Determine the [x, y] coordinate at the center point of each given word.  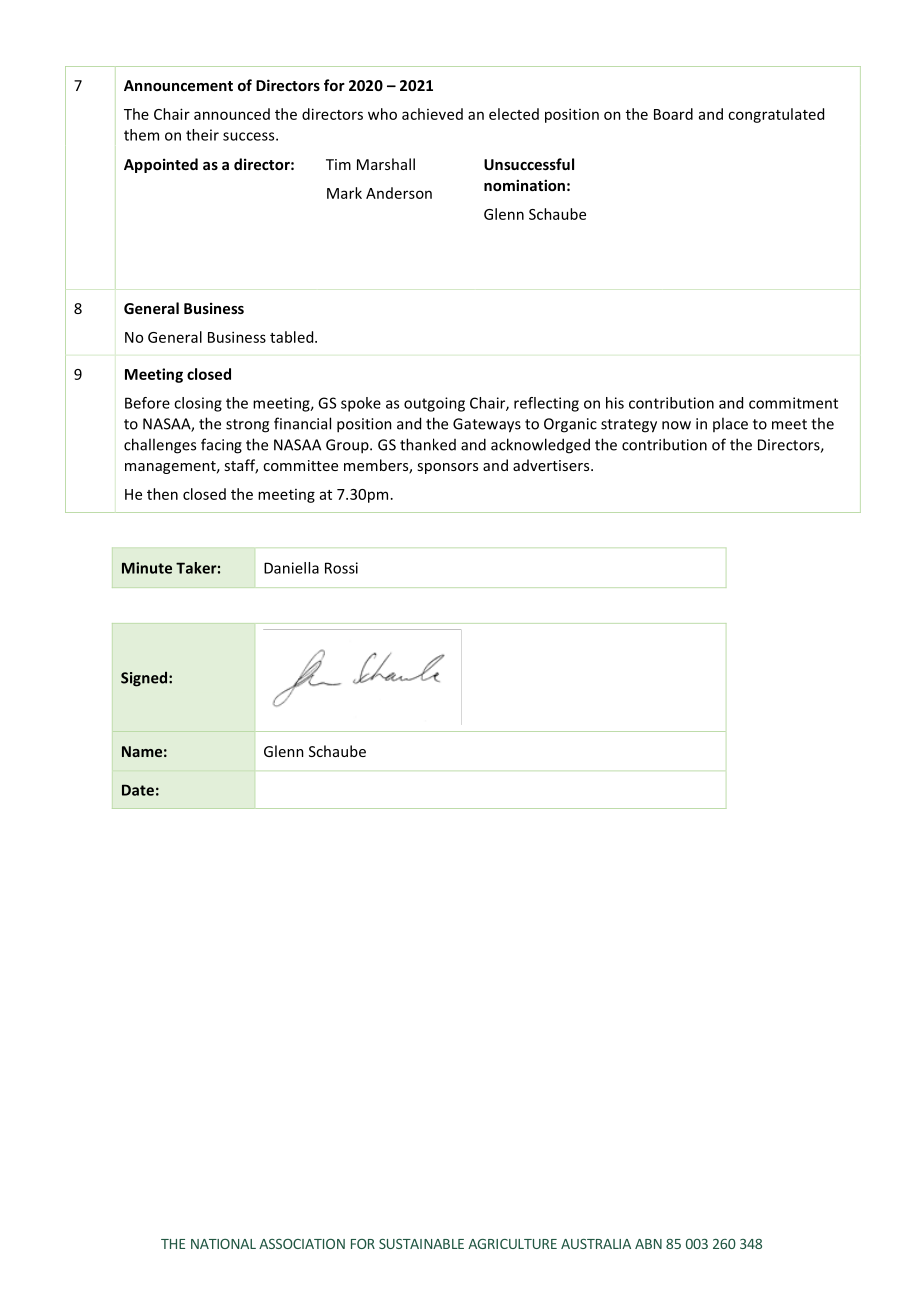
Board [673, 114]
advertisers [552, 465]
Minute [147, 568]
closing [198, 404]
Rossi [341, 568]
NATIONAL [223, 1244]
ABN [648, 1244]
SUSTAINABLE [421, 1244]
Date [138, 790]
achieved [432, 114]
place [730, 424]
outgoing [434, 404]
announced [232, 114]
